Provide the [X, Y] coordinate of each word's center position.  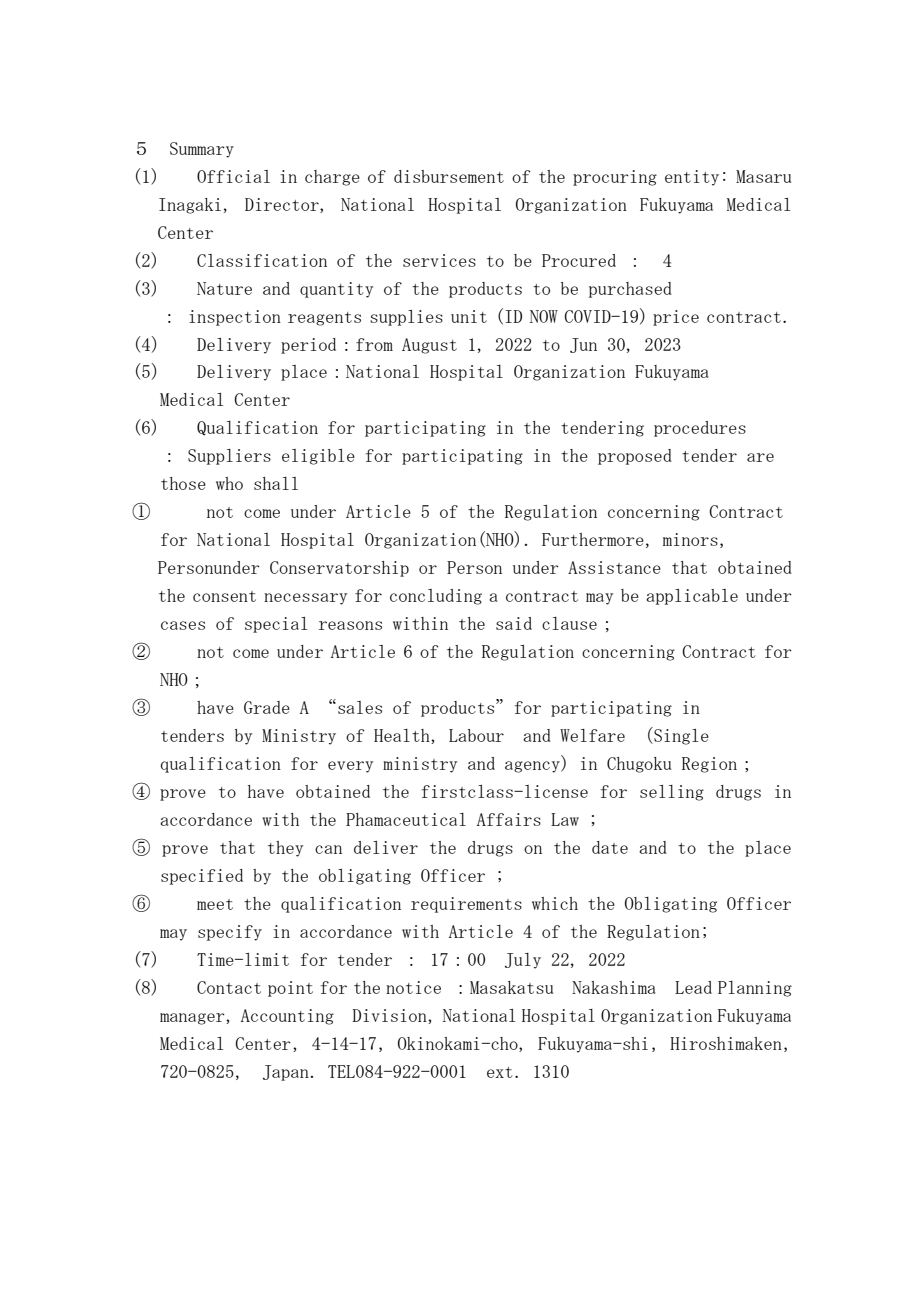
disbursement [449, 176]
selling [672, 793]
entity [692, 178]
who [229, 483]
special [276, 625]
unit [469, 316]
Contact [229, 987]
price [676, 318]
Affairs [509, 819]
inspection [235, 318]
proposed [635, 457]
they [285, 849]
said [514, 623]
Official [233, 176]
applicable [692, 597]
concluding [436, 597]
